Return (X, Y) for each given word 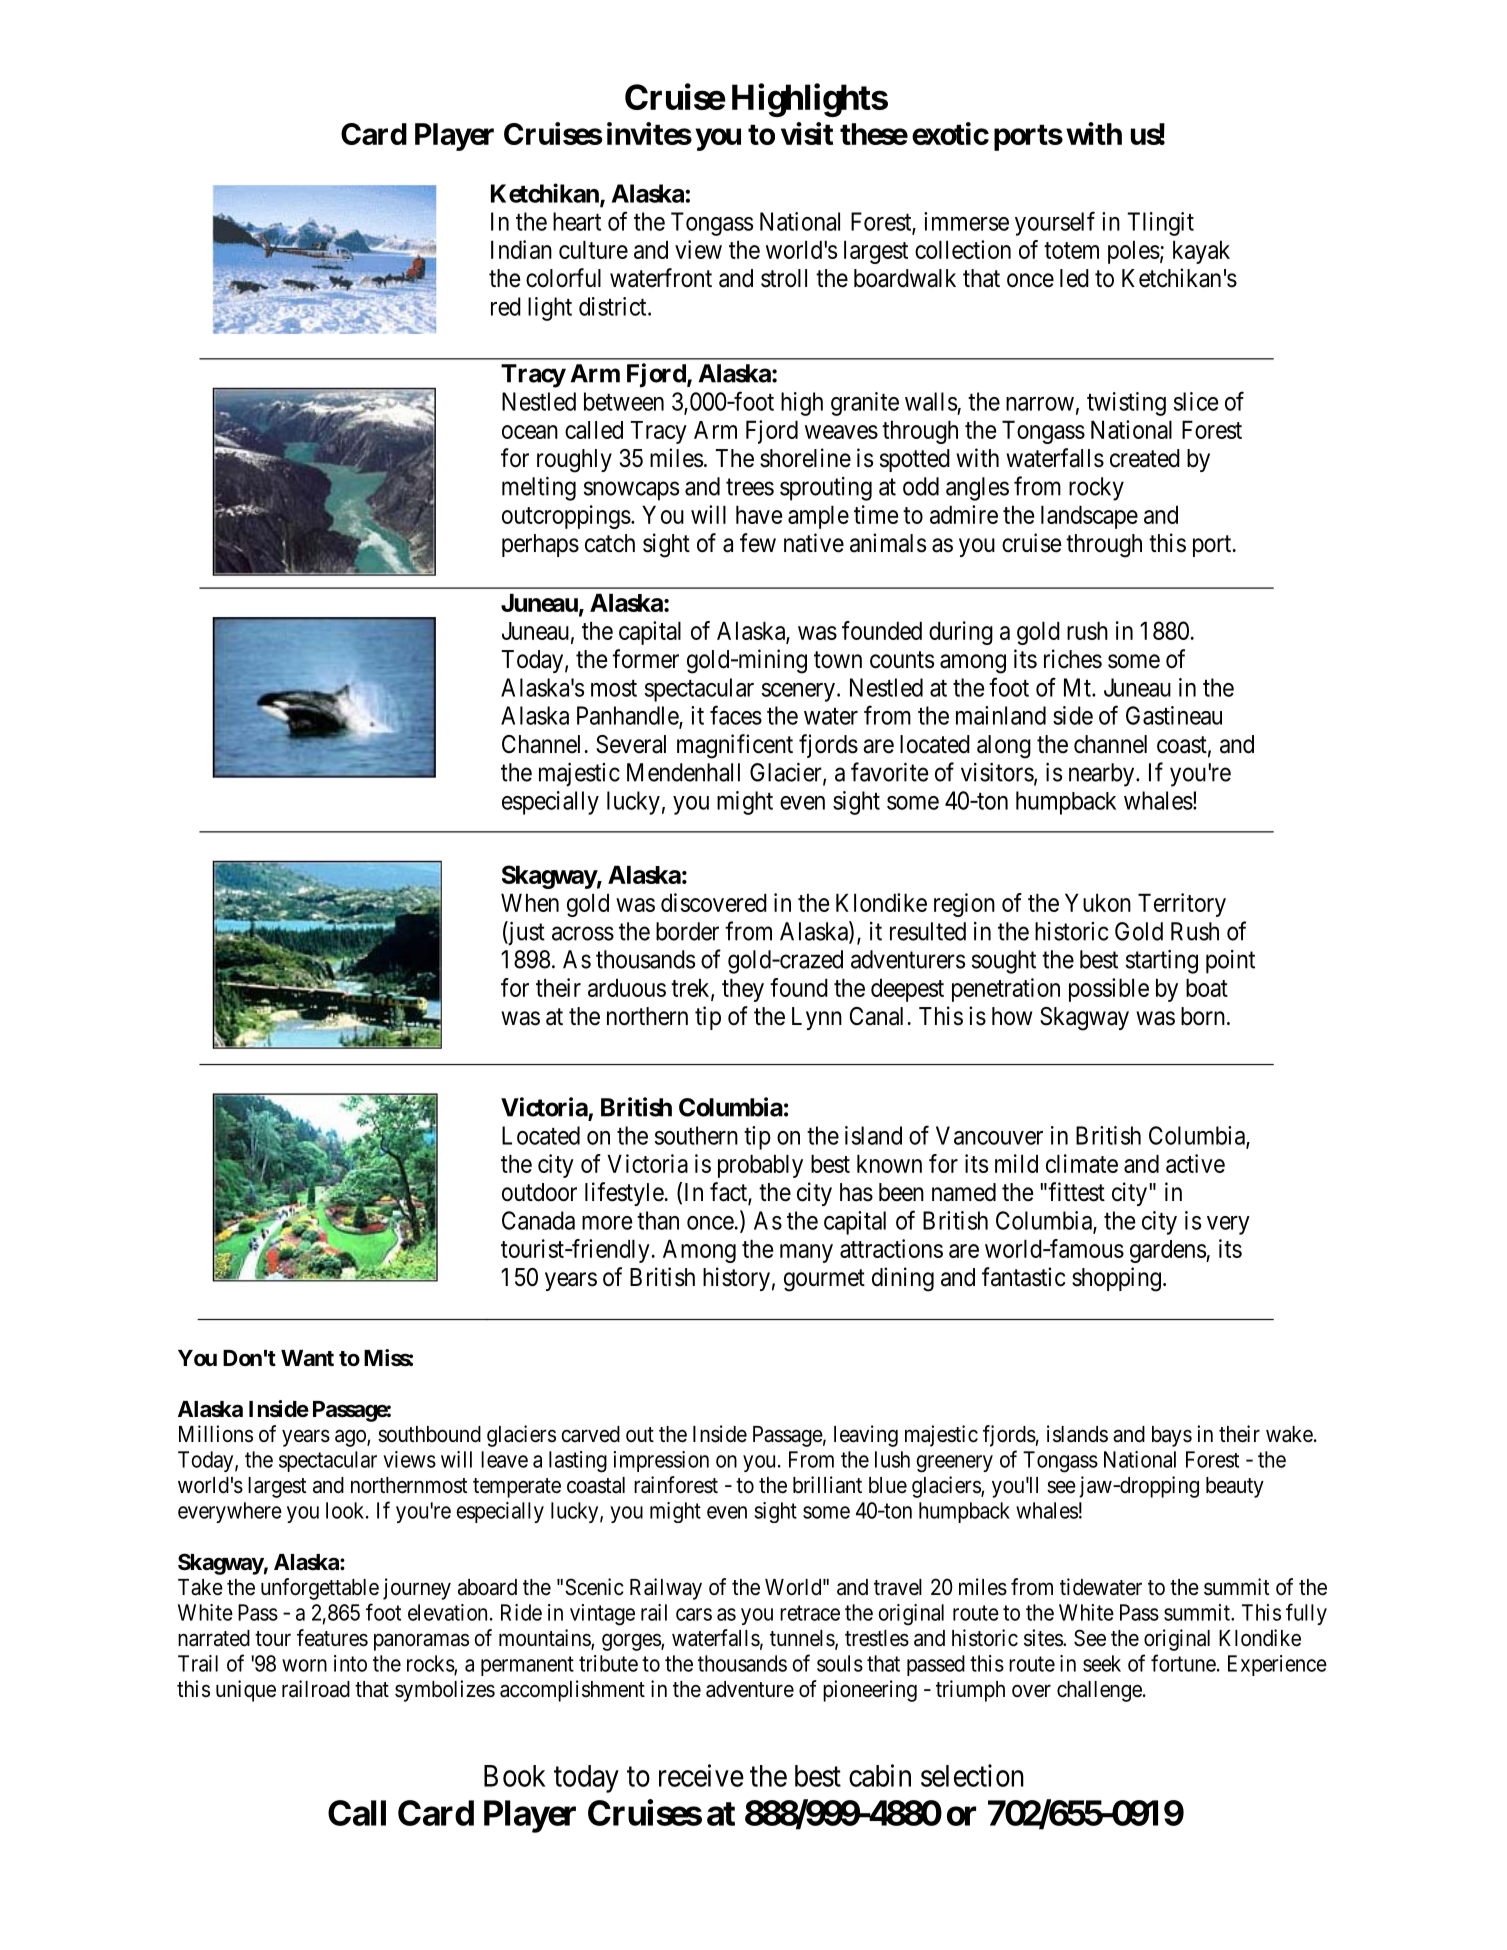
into (350, 1663)
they (743, 990)
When (530, 902)
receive (701, 1775)
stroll (784, 278)
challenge (1099, 1691)
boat (1207, 987)
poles (1134, 252)
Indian (521, 249)
